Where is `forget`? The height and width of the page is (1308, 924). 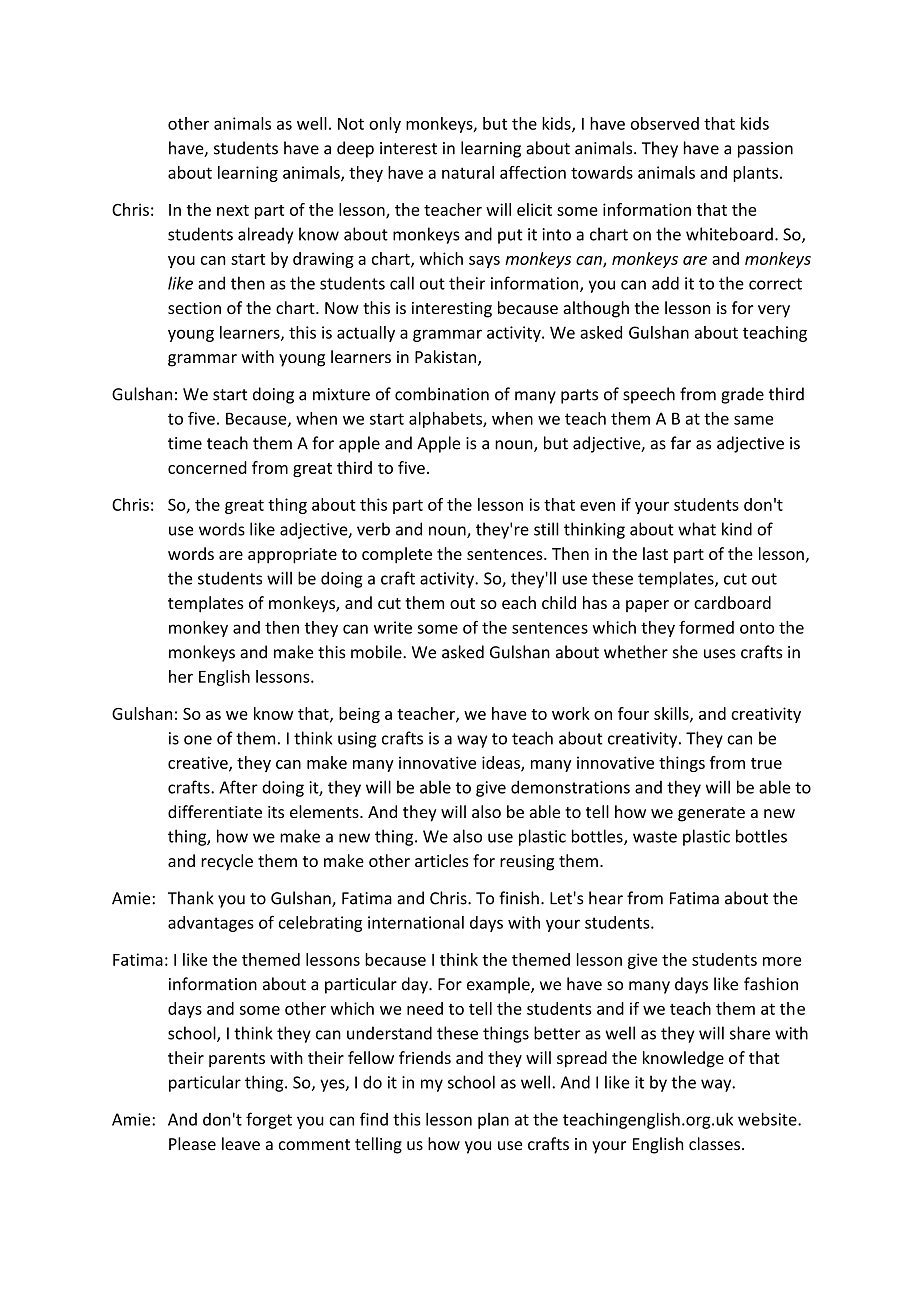
forget is located at coordinates (269, 1120).
